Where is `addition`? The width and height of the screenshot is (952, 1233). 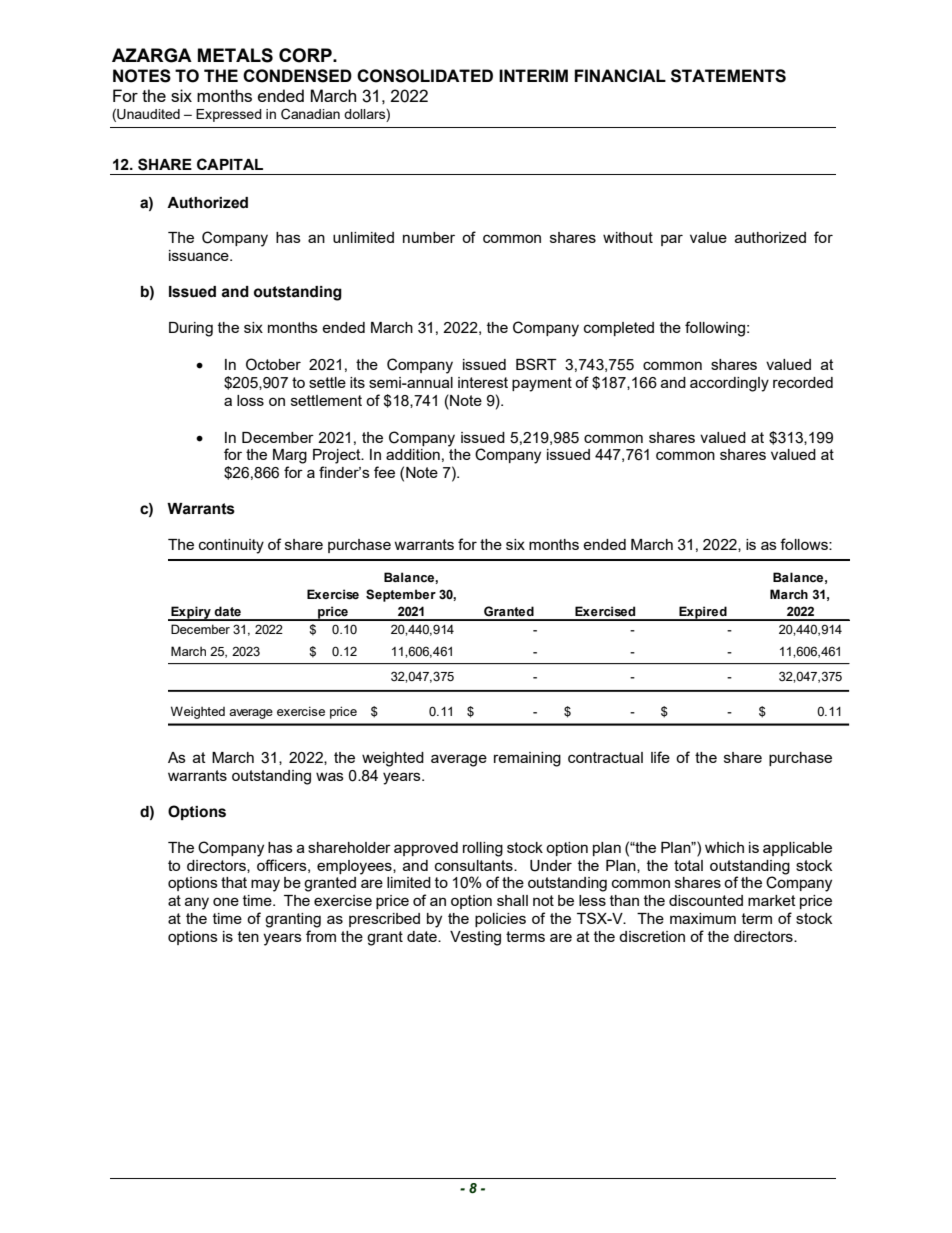 addition is located at coordinates (413, 454).
